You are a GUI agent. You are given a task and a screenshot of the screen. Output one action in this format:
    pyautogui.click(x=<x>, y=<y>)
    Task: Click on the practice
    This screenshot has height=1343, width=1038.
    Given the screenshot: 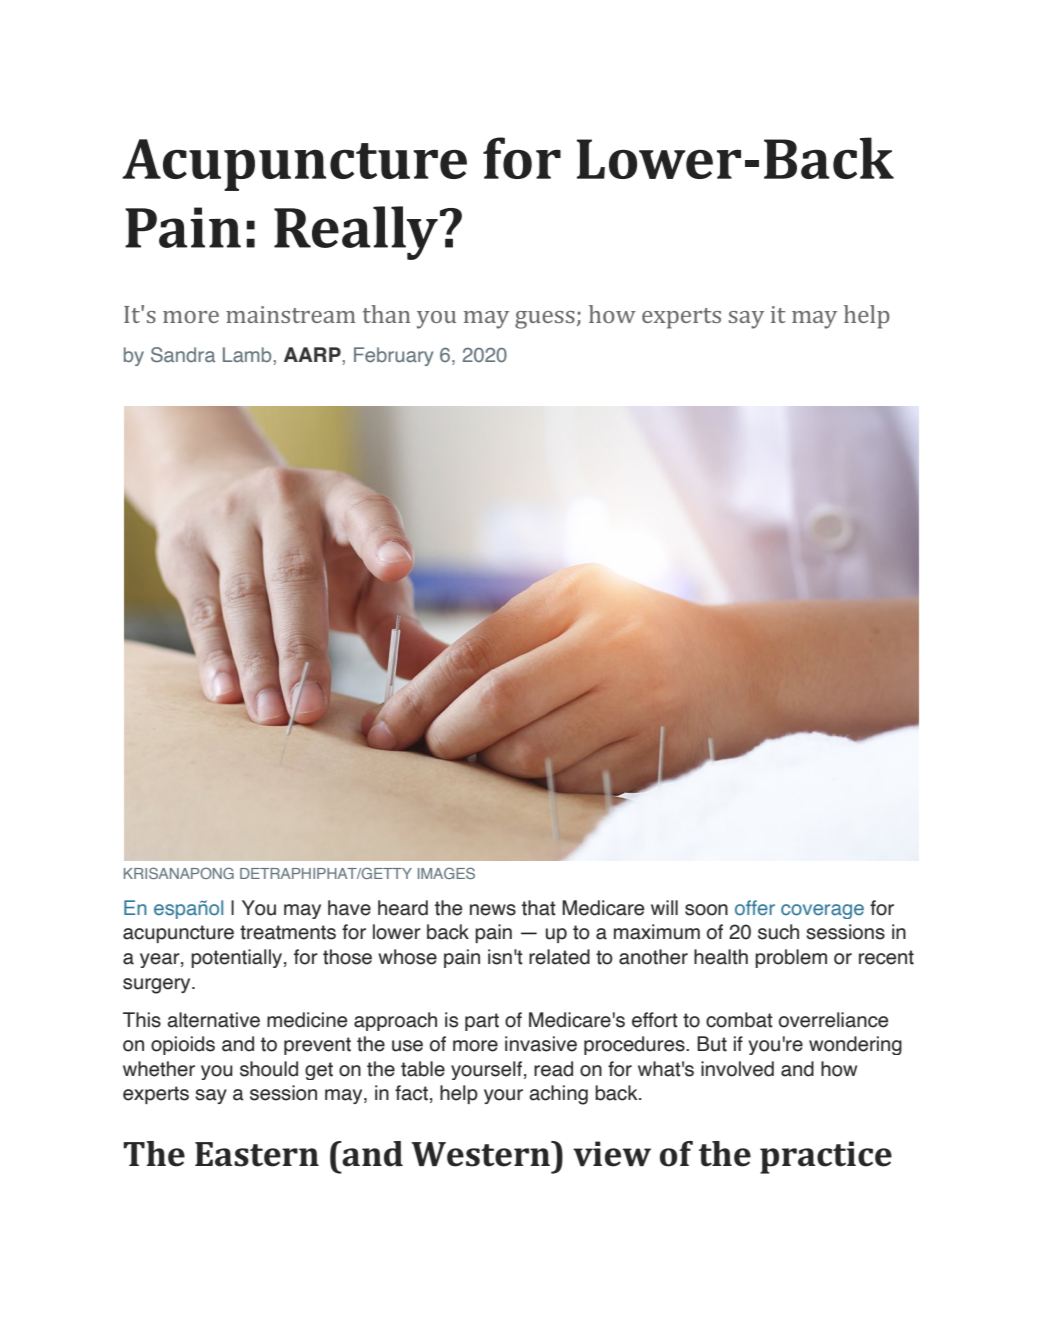 What is the action you would take?
    pyautogui.click(x=826, y=1157)
